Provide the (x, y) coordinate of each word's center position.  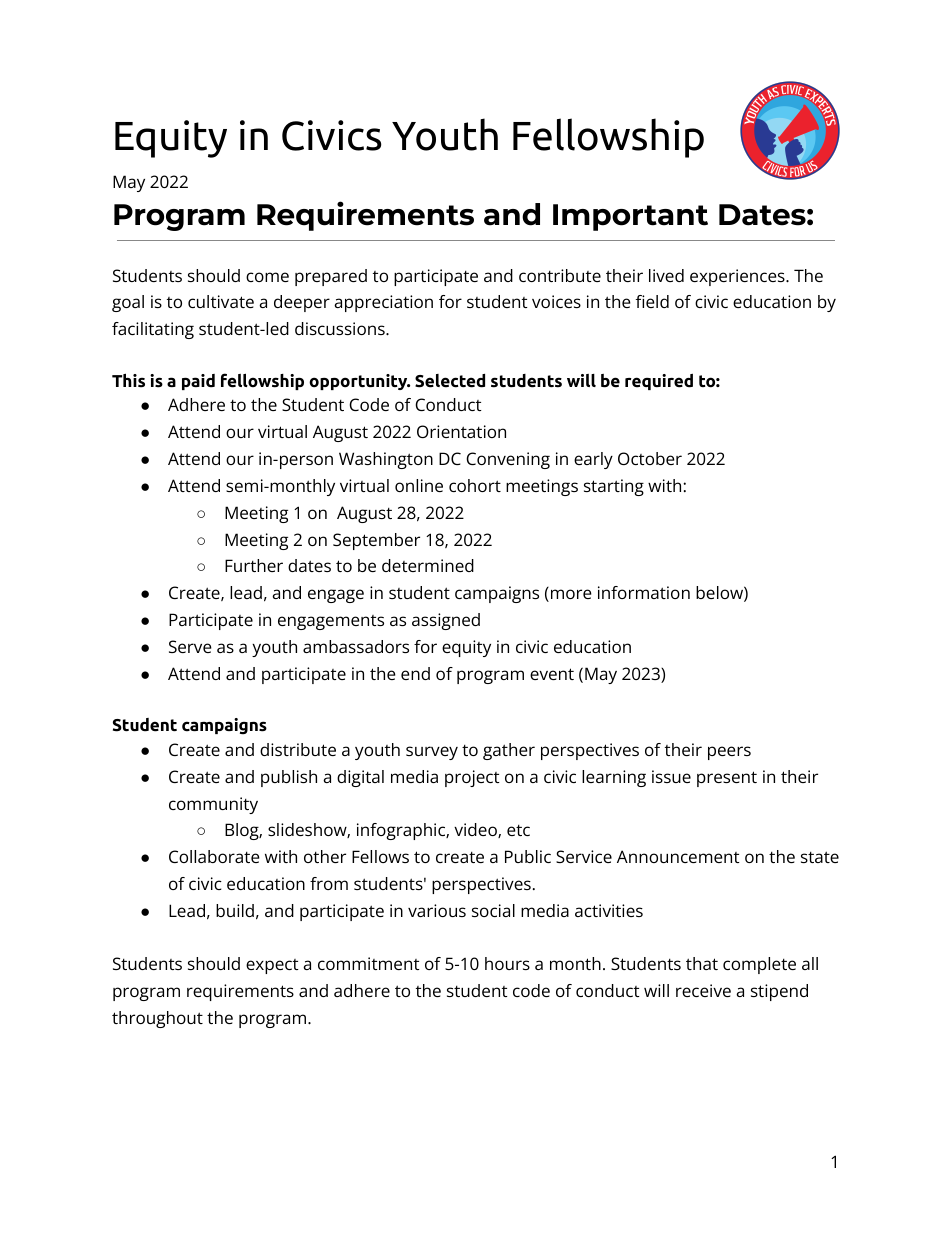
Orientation (461, 431)
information (644, 592)
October (650, 458)
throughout (157, 1019)
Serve (190, 646)
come (267, 277)
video (476, 830)
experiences (738, 277)
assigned (446, 621)
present (727, 779)
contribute (560, 275)
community (213, 805)
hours (507, 963)
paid (198, 382)
